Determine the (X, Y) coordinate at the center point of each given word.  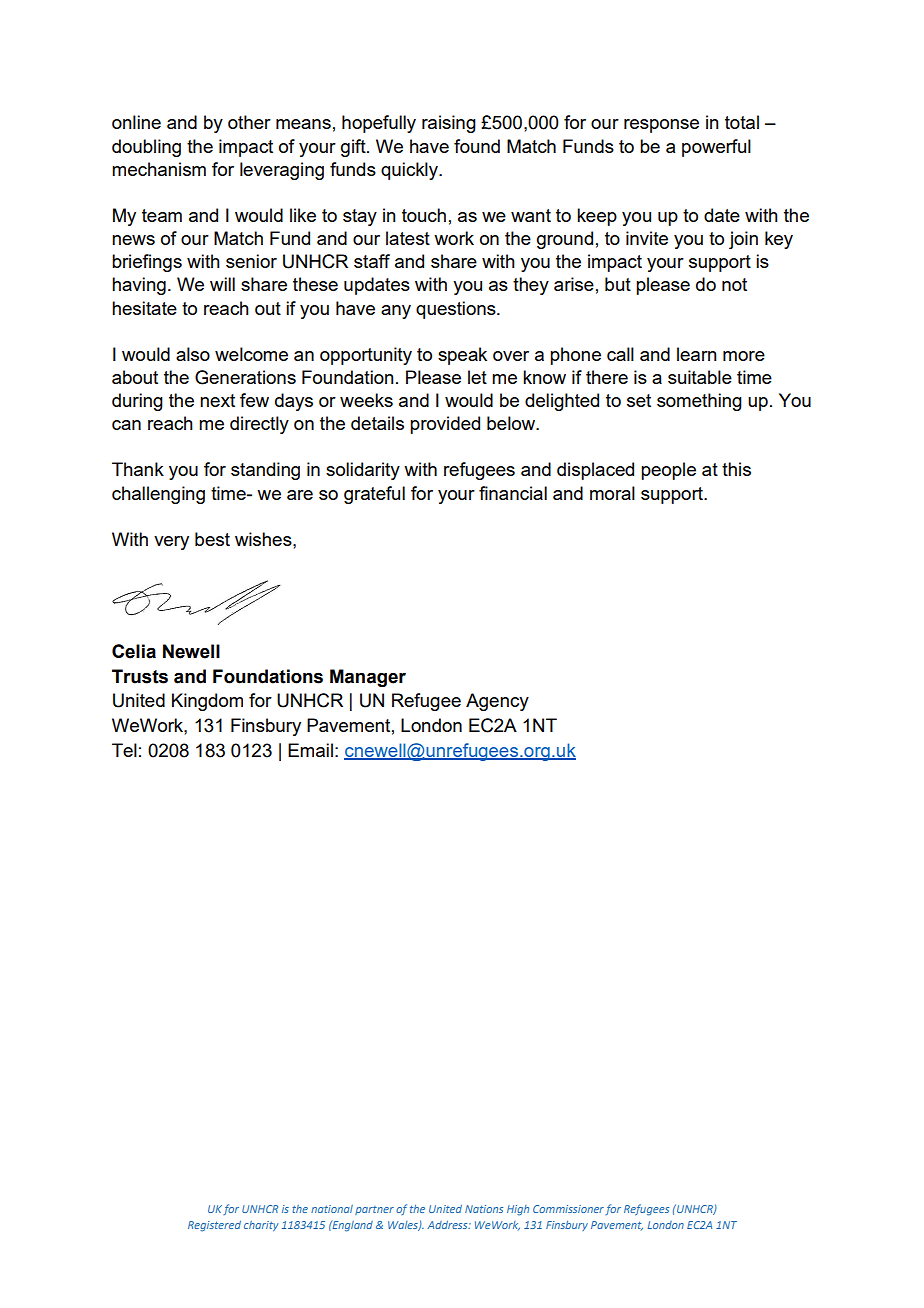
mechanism (159, 169)
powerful (716, 148)
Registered (214, 1226)
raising (449, 124)
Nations (484, 1209)
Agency (497, 702)
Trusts (140, 676)
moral (612, 493)
